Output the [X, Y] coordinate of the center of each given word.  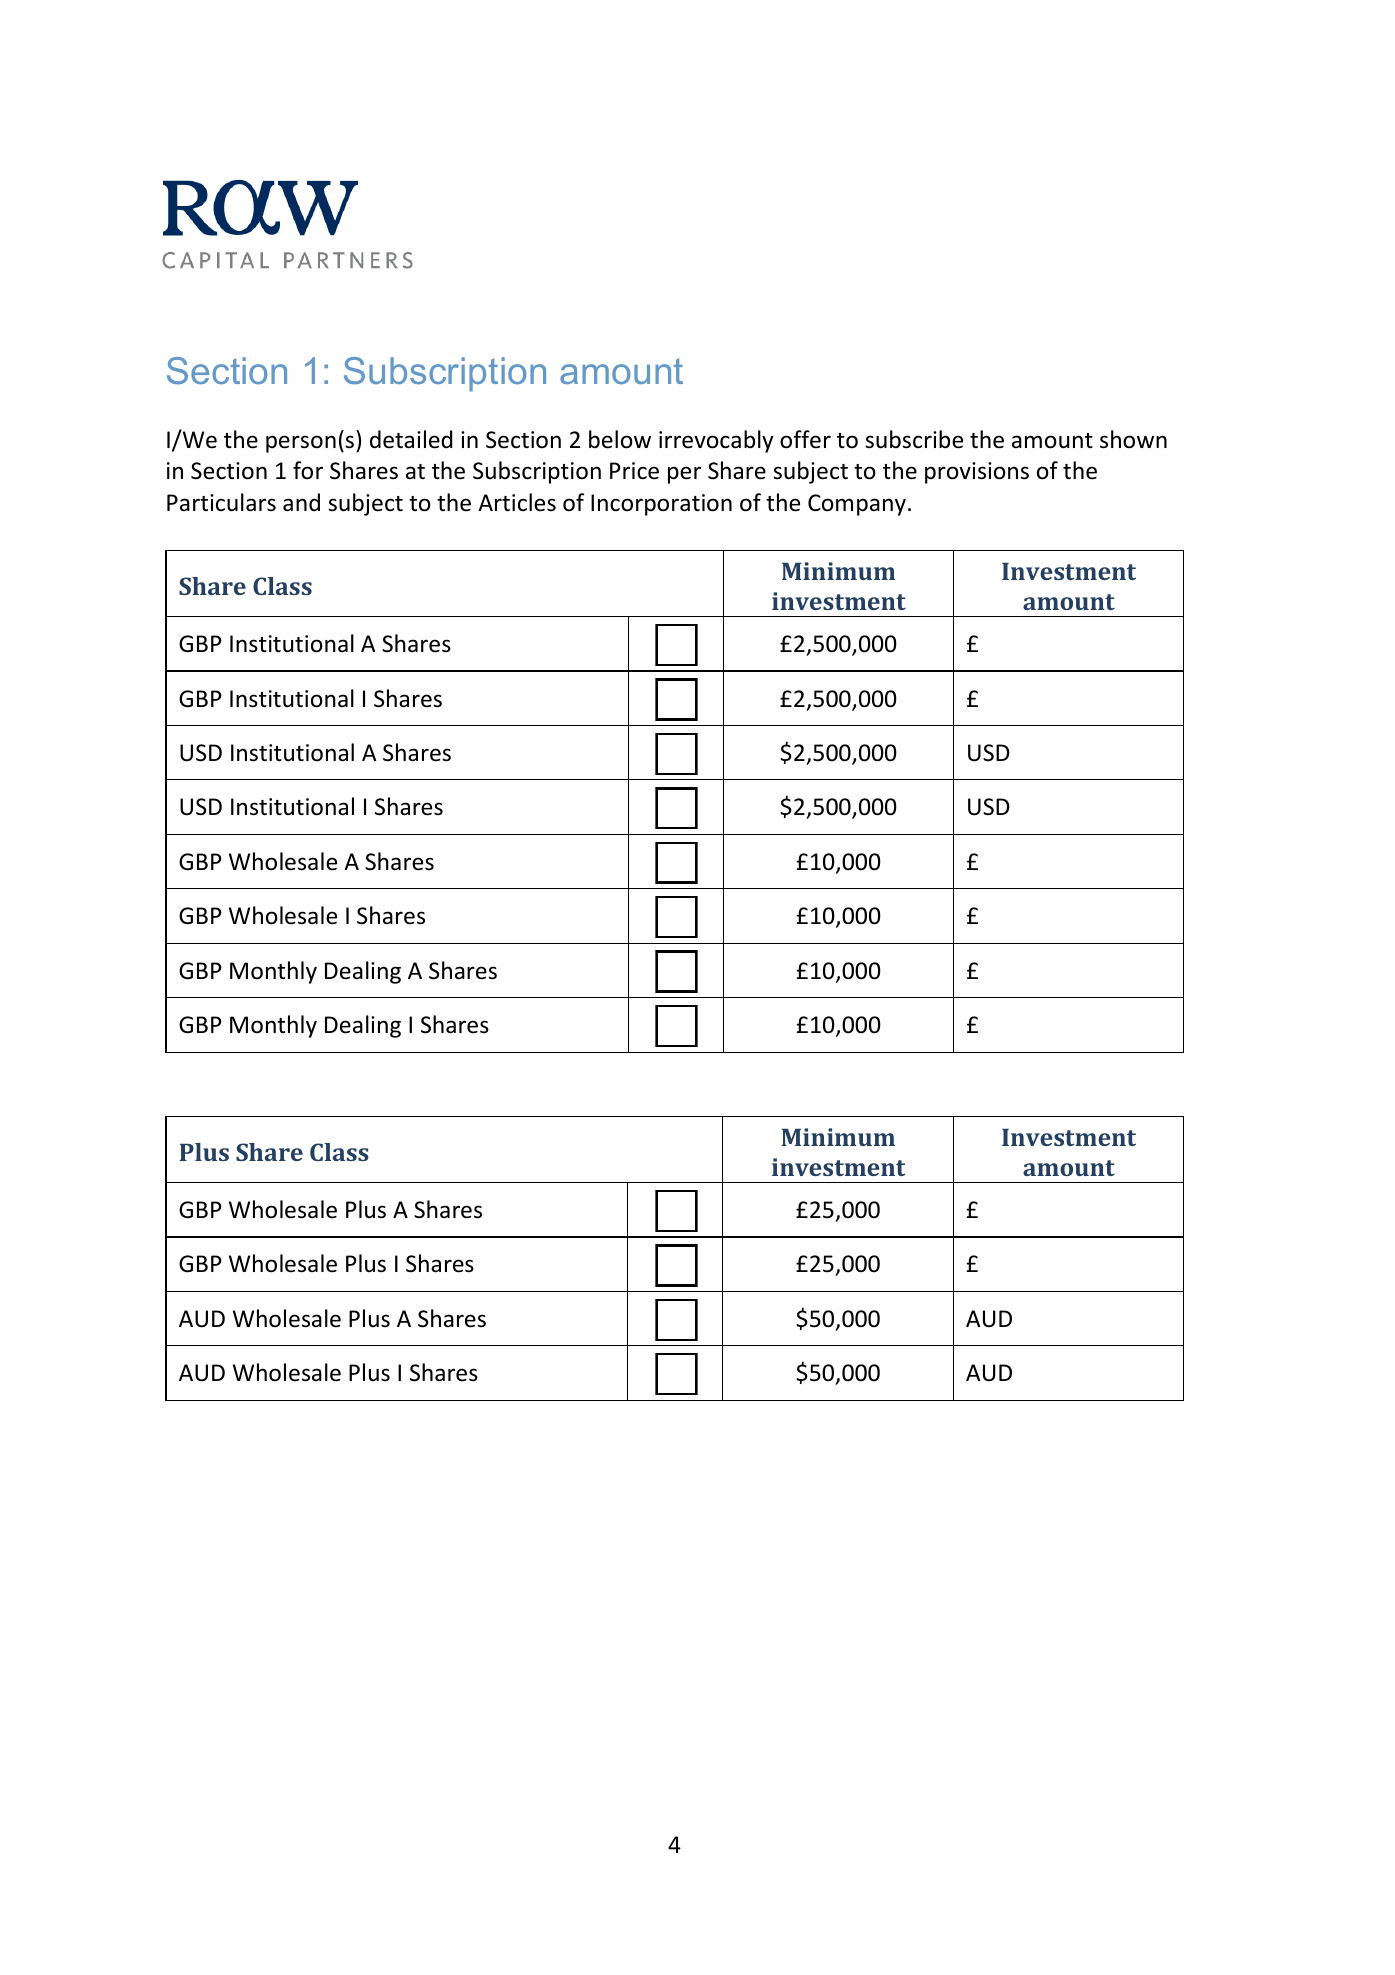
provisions [977, 473]
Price [634, 471]
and [301, 502]
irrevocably [716, 441]
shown [1133, 439]
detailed [411, 439]
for [308, 470]
